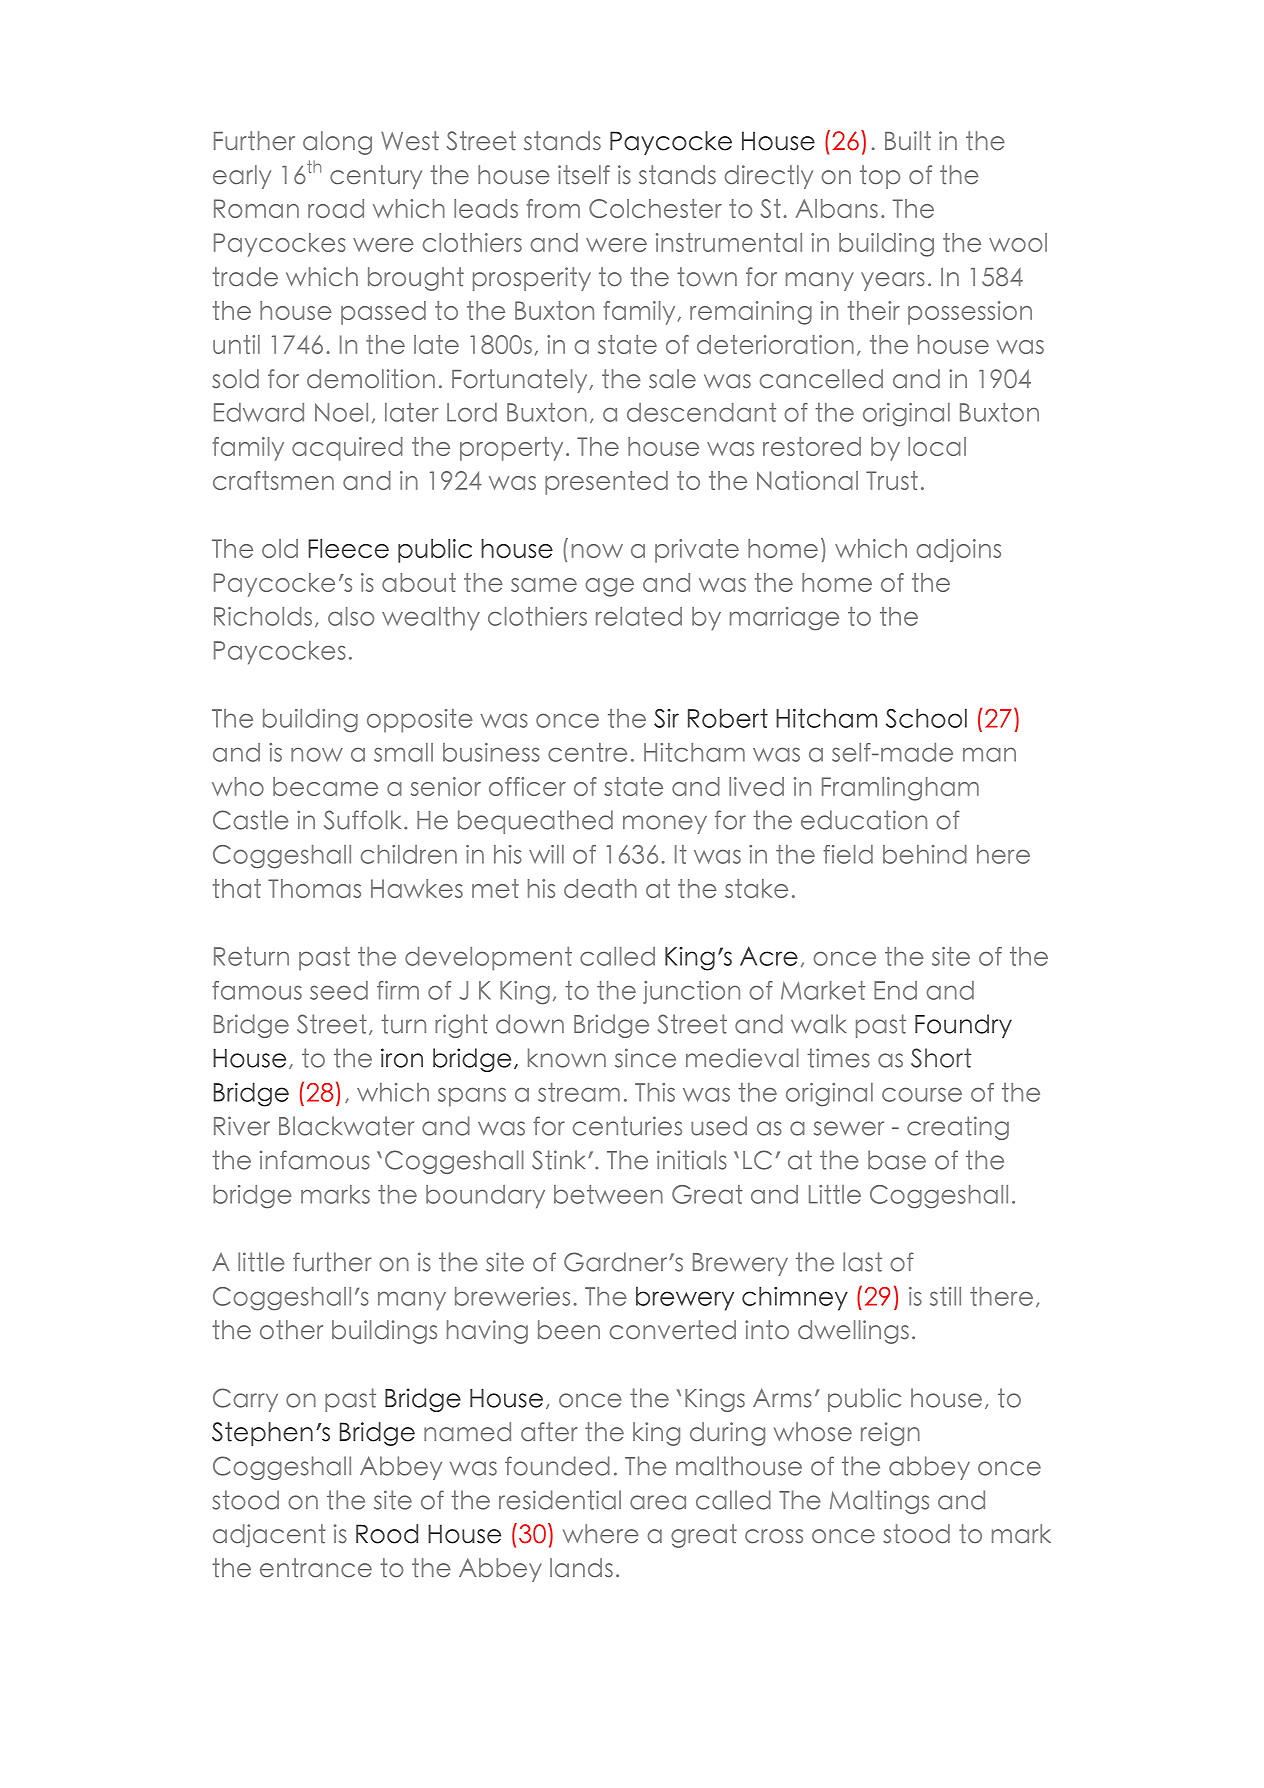 This screenshot has width=1264, height=1788. What do you see at coordinates (346, 1126) in the screenshot?
I see `Blackwater` at bounding box center [346, 1126].
